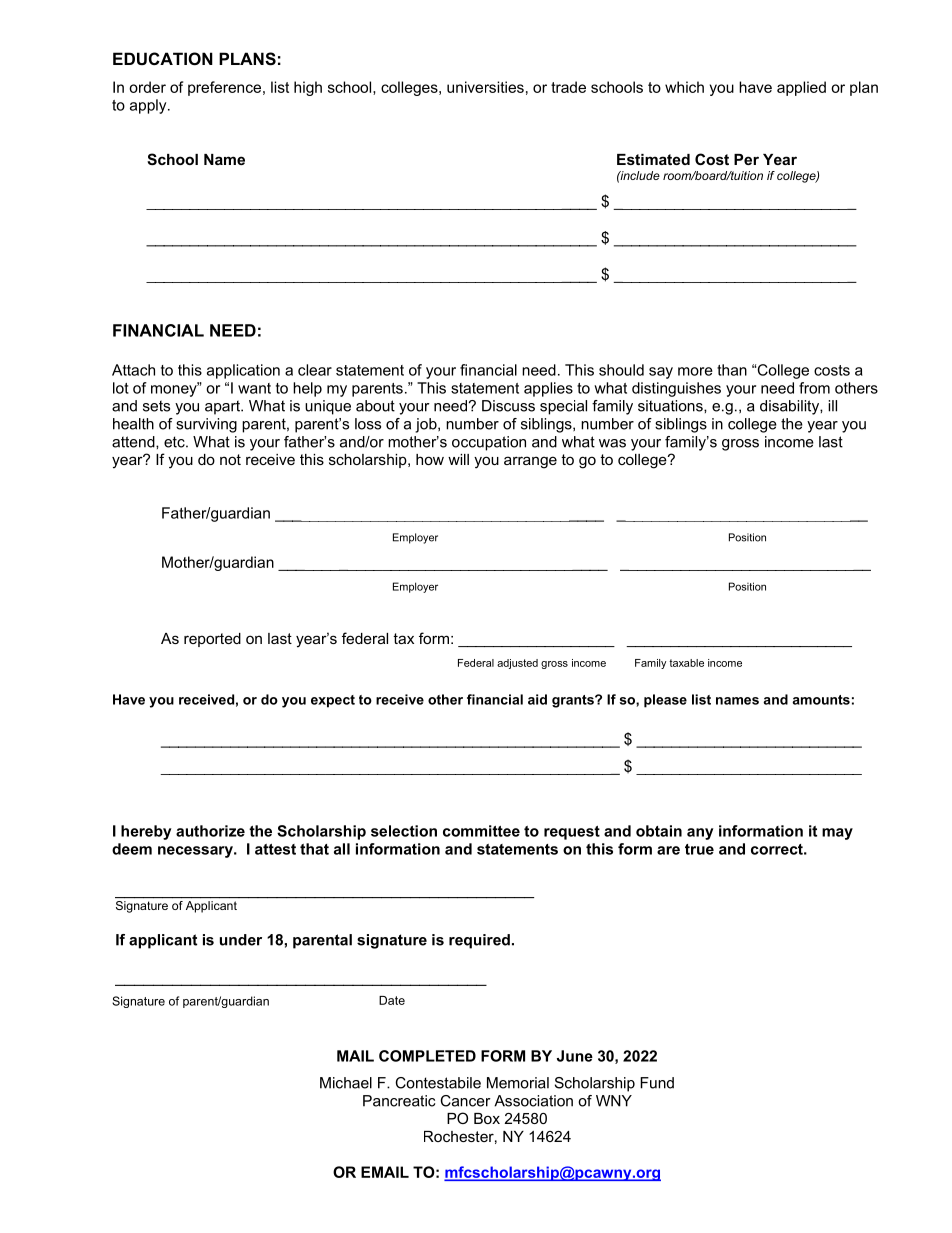  Describe the element at coordinates (801, 88) in the document. I see `applied` at that location.
